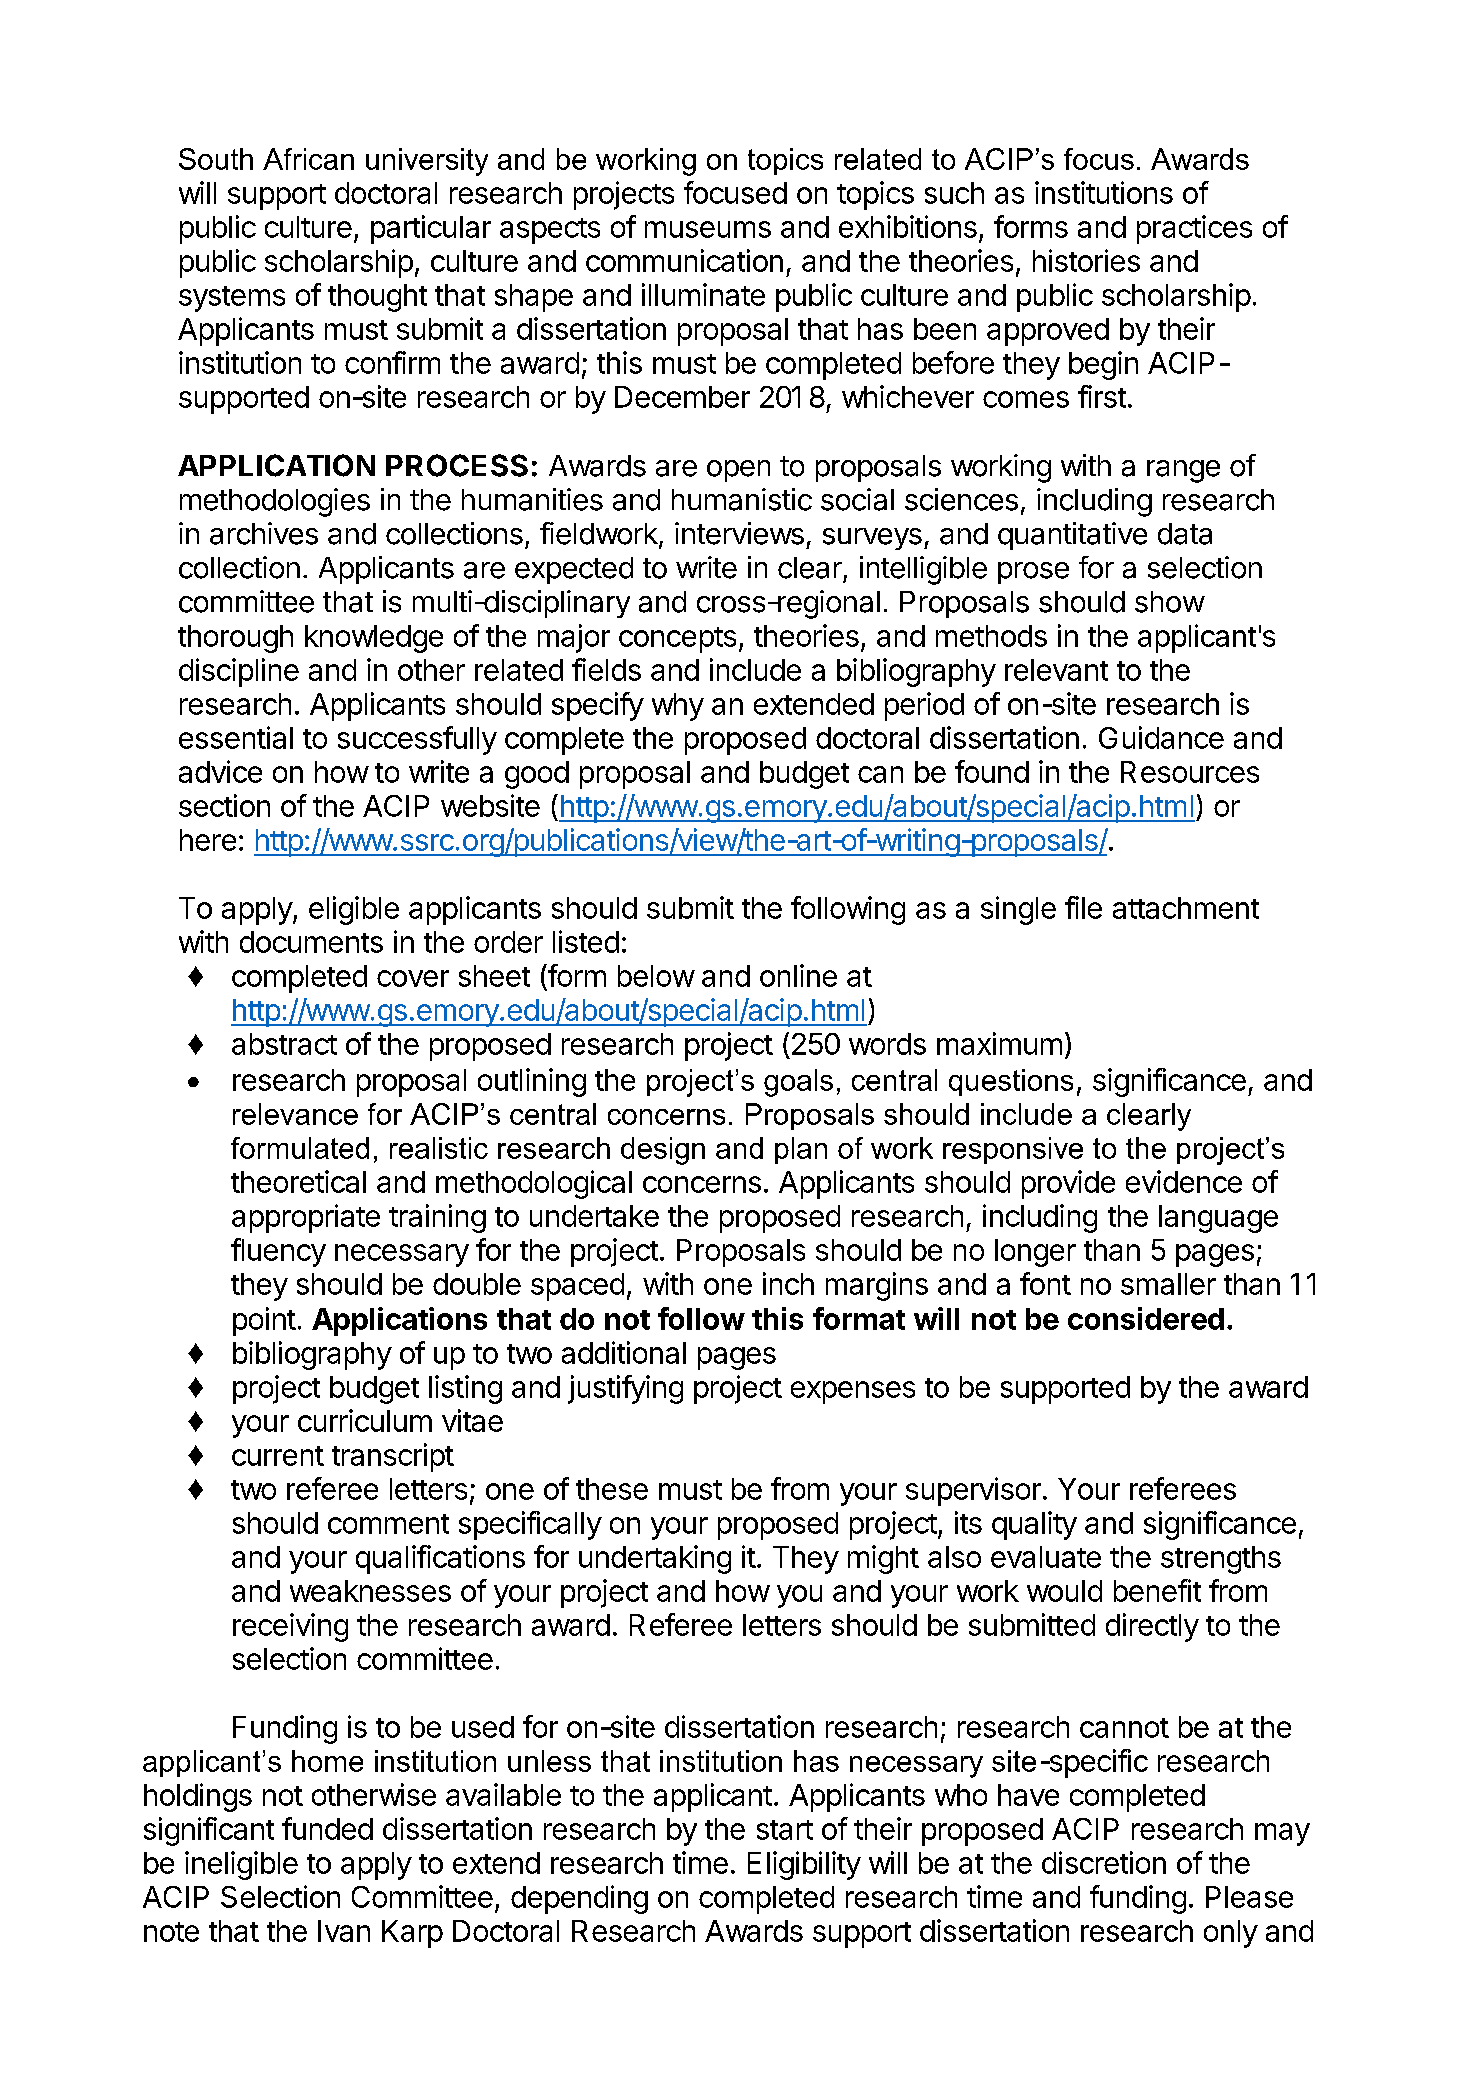  I want to click on documents, so click(311, 942).
